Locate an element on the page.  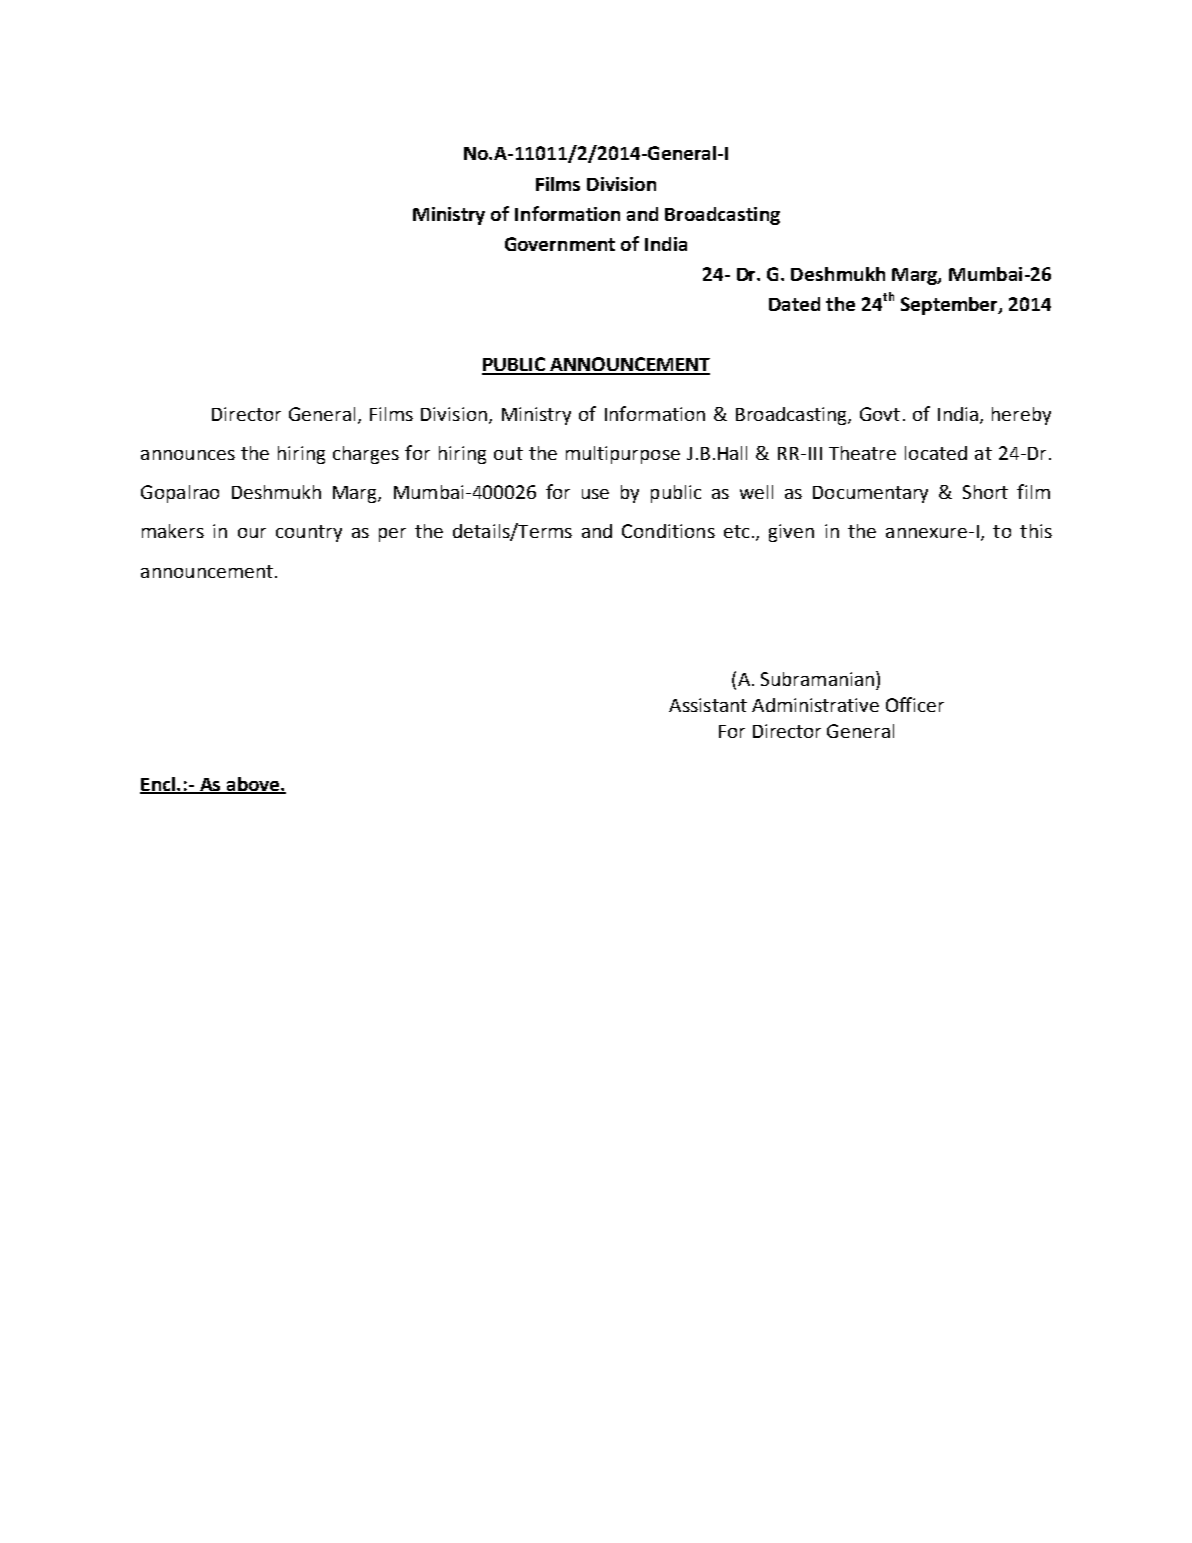
multipurpose is located at coordinates (623, 455).
